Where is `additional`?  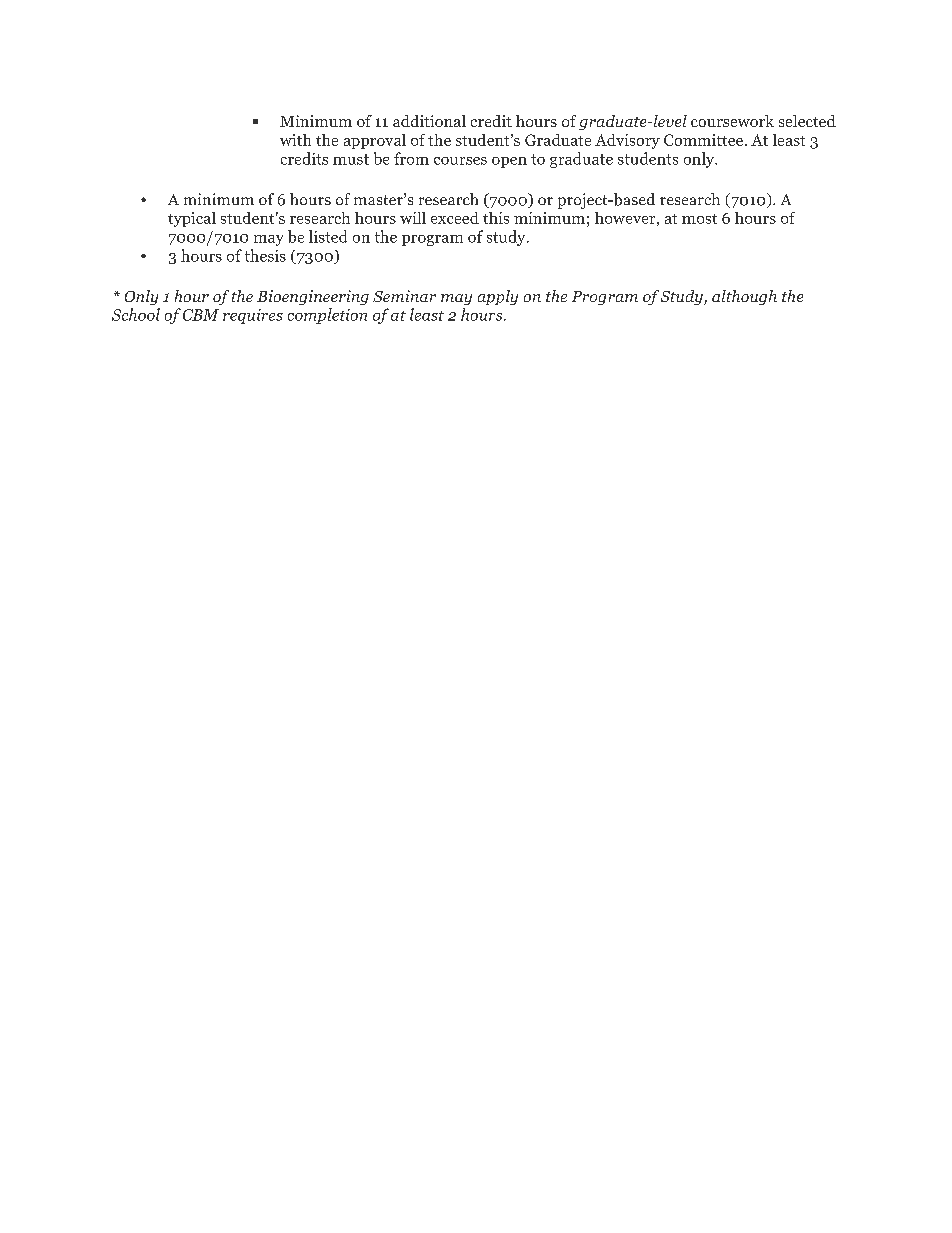 additional is located at coordinates (429, 121).
